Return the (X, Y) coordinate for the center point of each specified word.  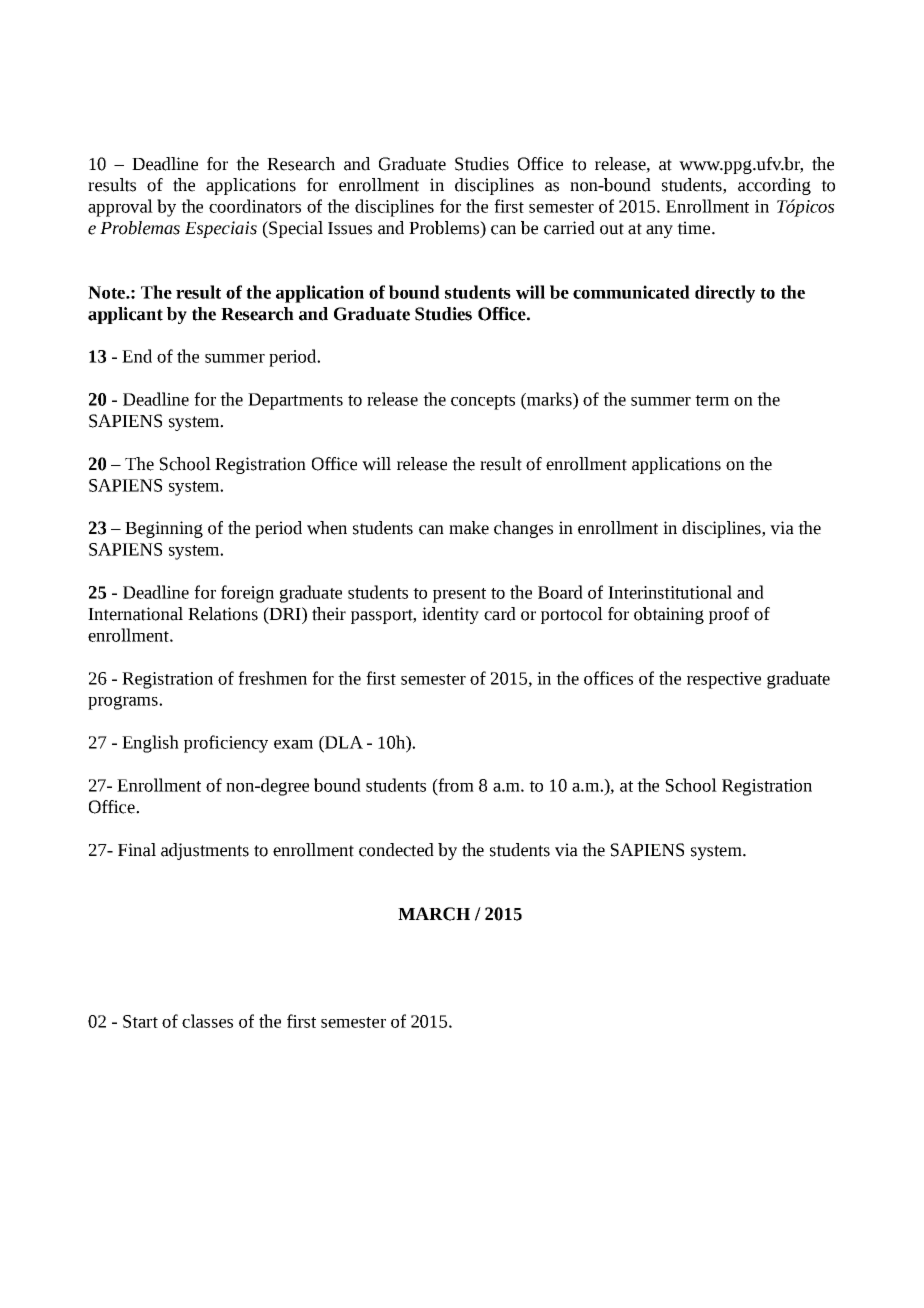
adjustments (205, 851)
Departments (295, 401)
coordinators (255, 206)
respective (724, 680)
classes (207, 1021)
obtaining (669, 615)
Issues (350, 228)
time (695, 228)
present (459, 595)
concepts (483, 402)
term (712, 400)
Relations (223, 614)
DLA (343, 742)
